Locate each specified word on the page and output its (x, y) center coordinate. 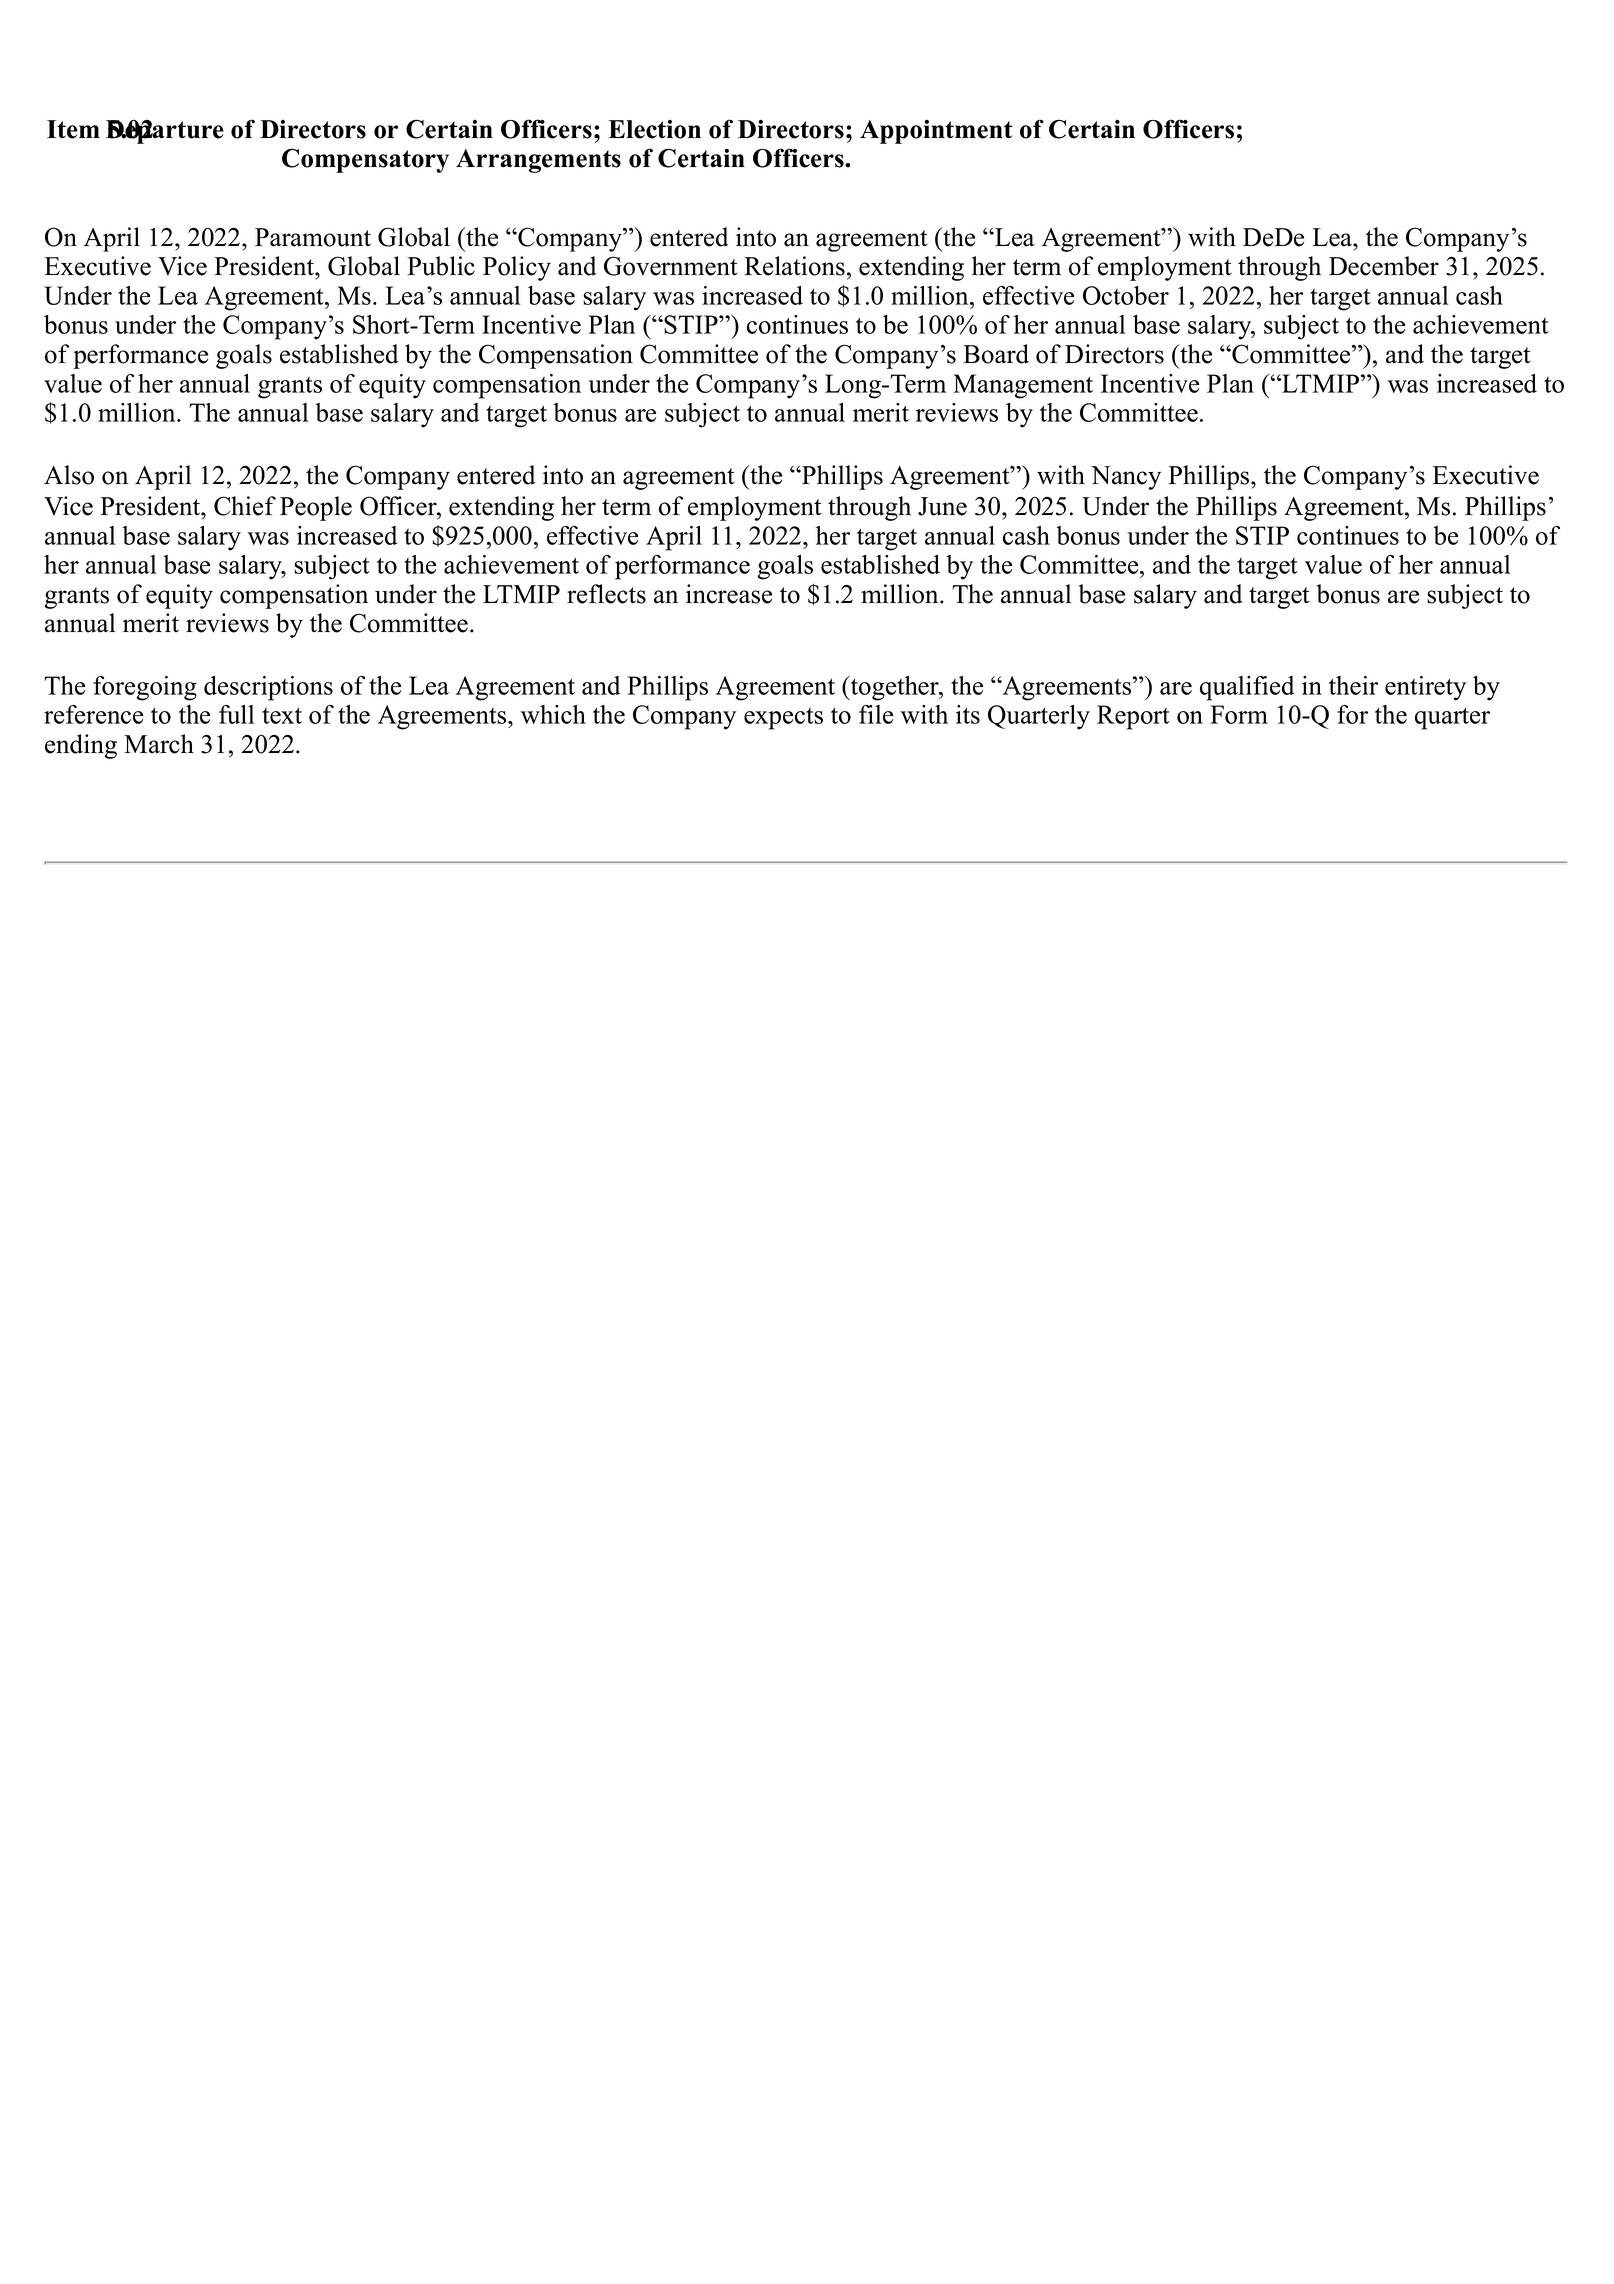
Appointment (936, 132)
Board (996, 354)
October (1126, 295)
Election (654, 129)
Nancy (1126, 478)
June (942, 506)
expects (783, 719)
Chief (245, 506)
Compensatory (365, 160)
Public (441, 266)
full (236, 714)
